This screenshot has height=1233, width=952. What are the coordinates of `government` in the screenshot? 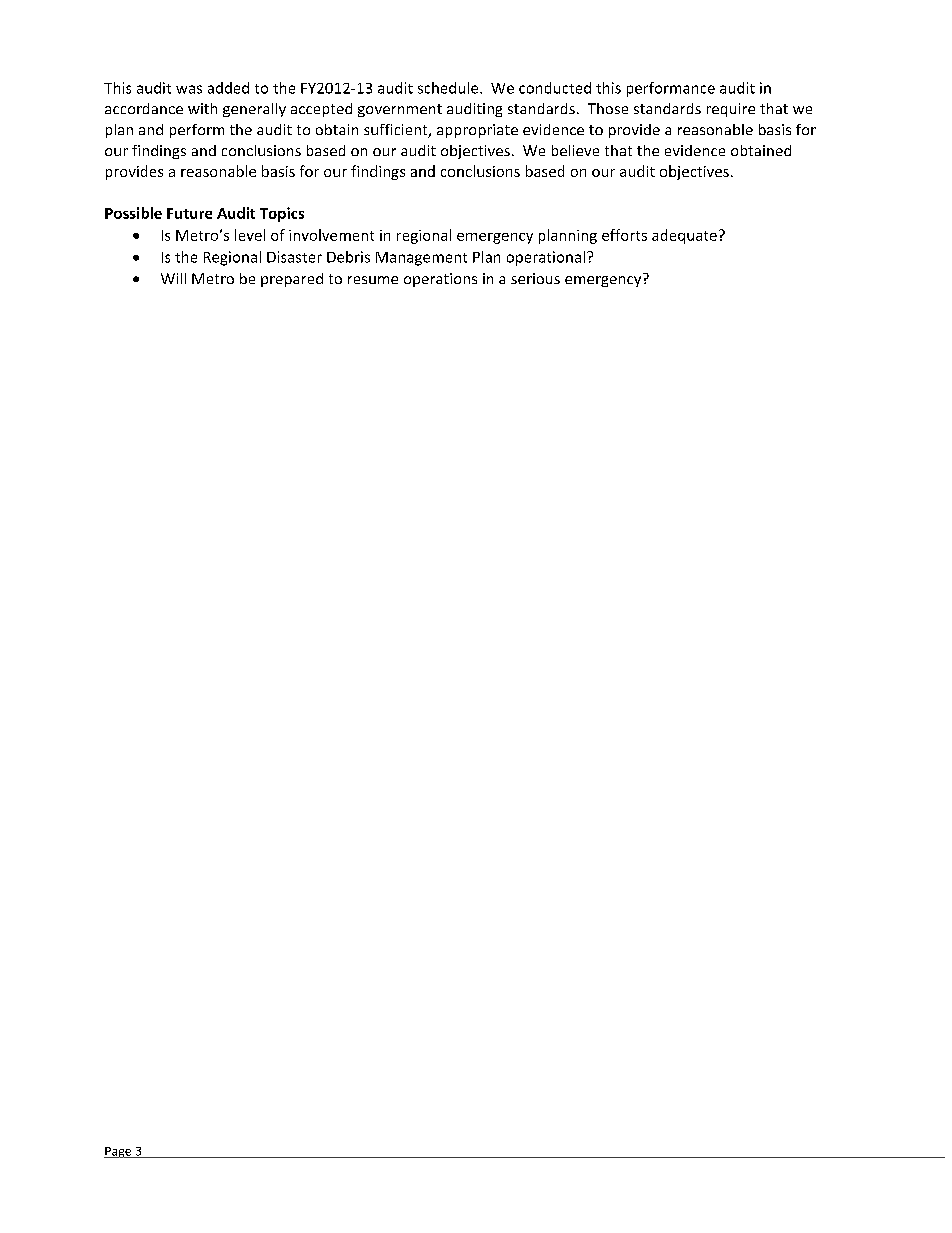 It's located at (400, 110).
